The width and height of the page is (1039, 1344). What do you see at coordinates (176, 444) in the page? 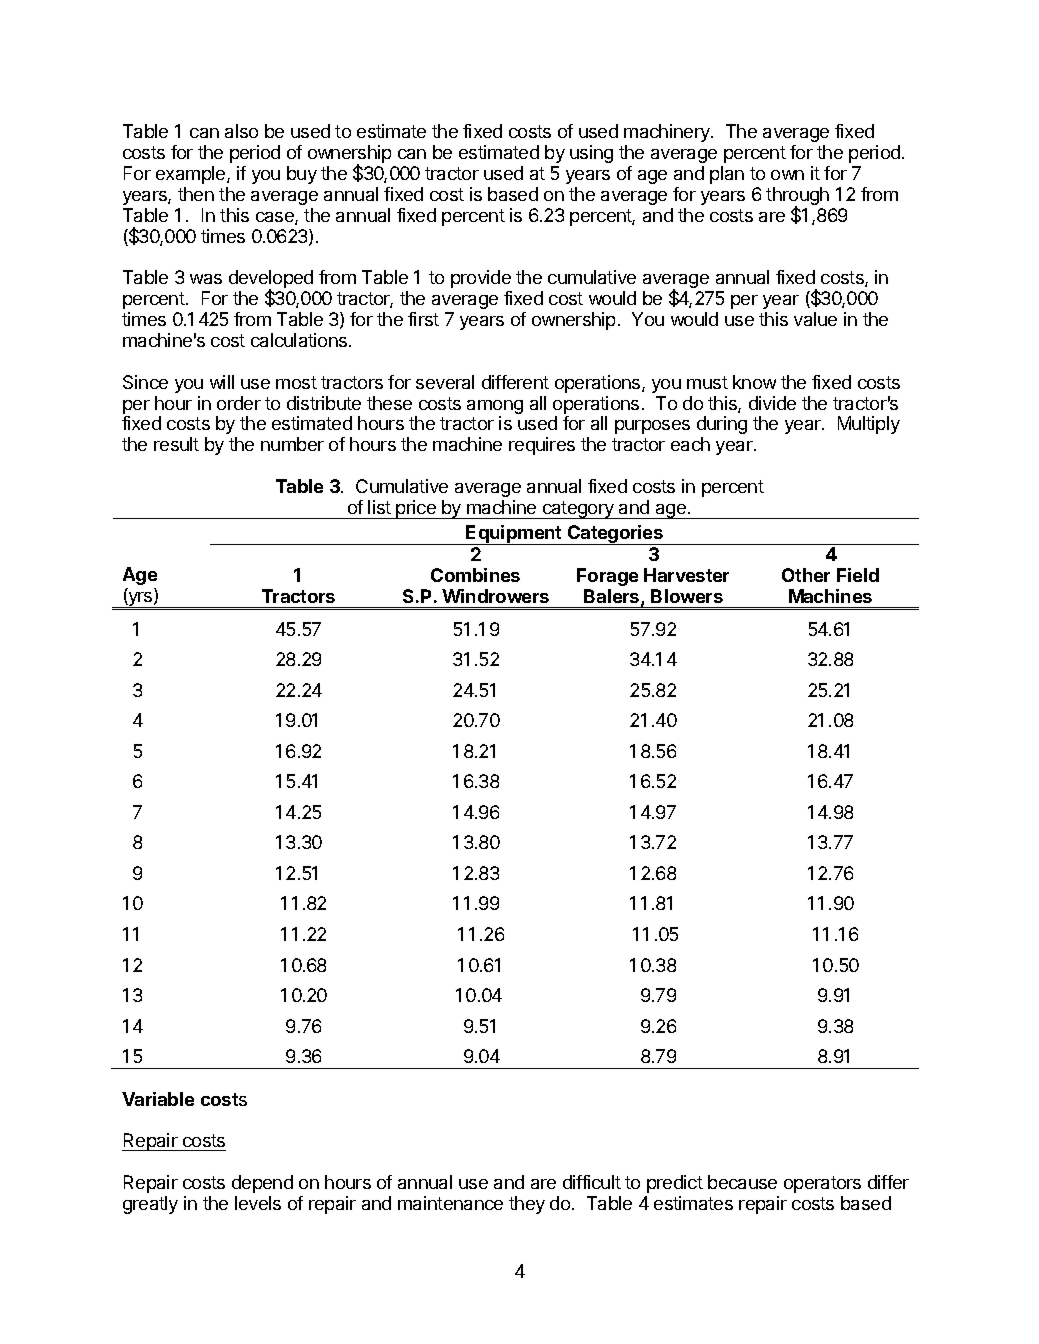
I see `result` at bounding box center [176, 444].
